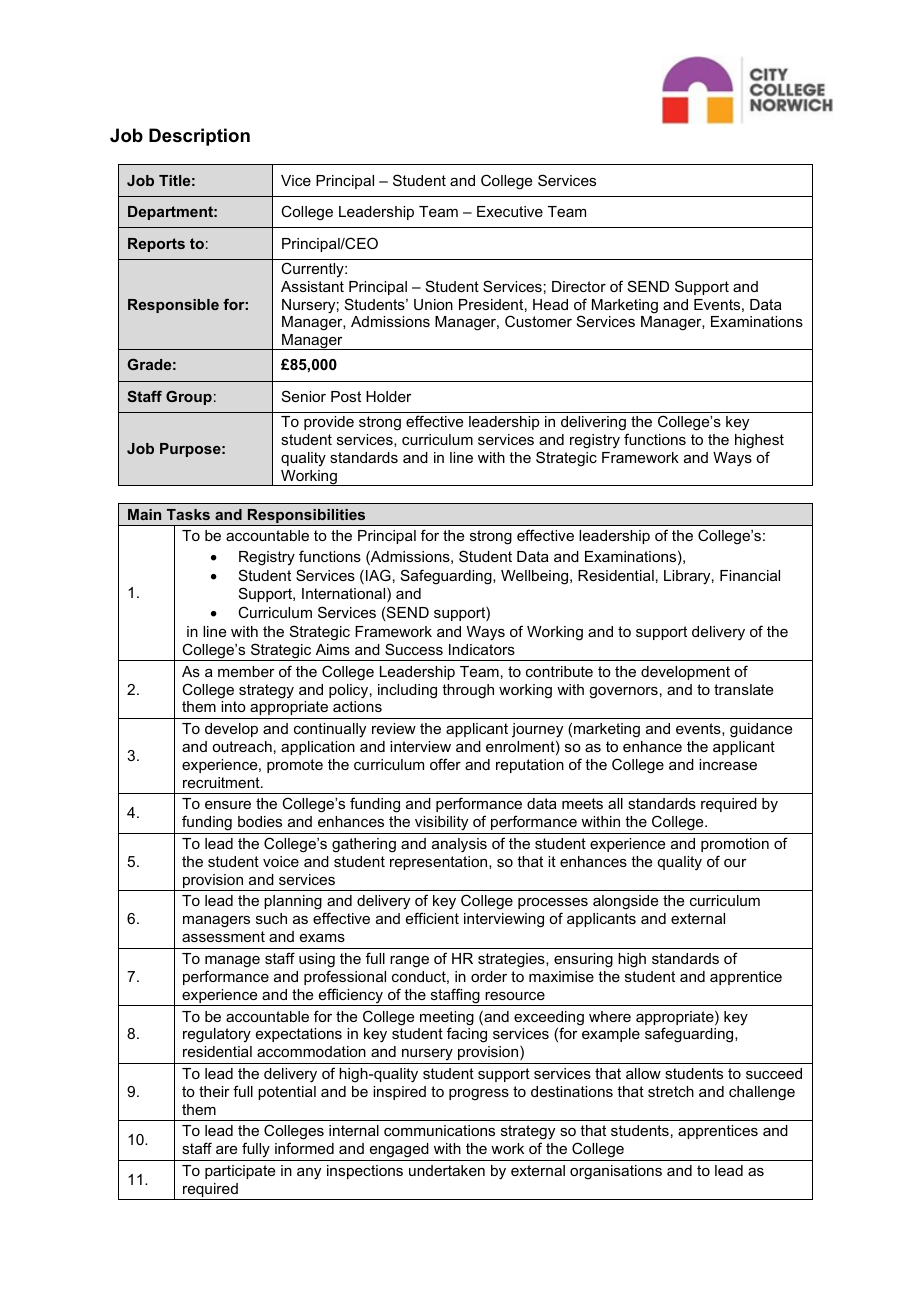 This page has height=1308, width=924. What do you see at coordinates (510, 211) in the page?
I see `Executive` at bounding box center [510, 211].
